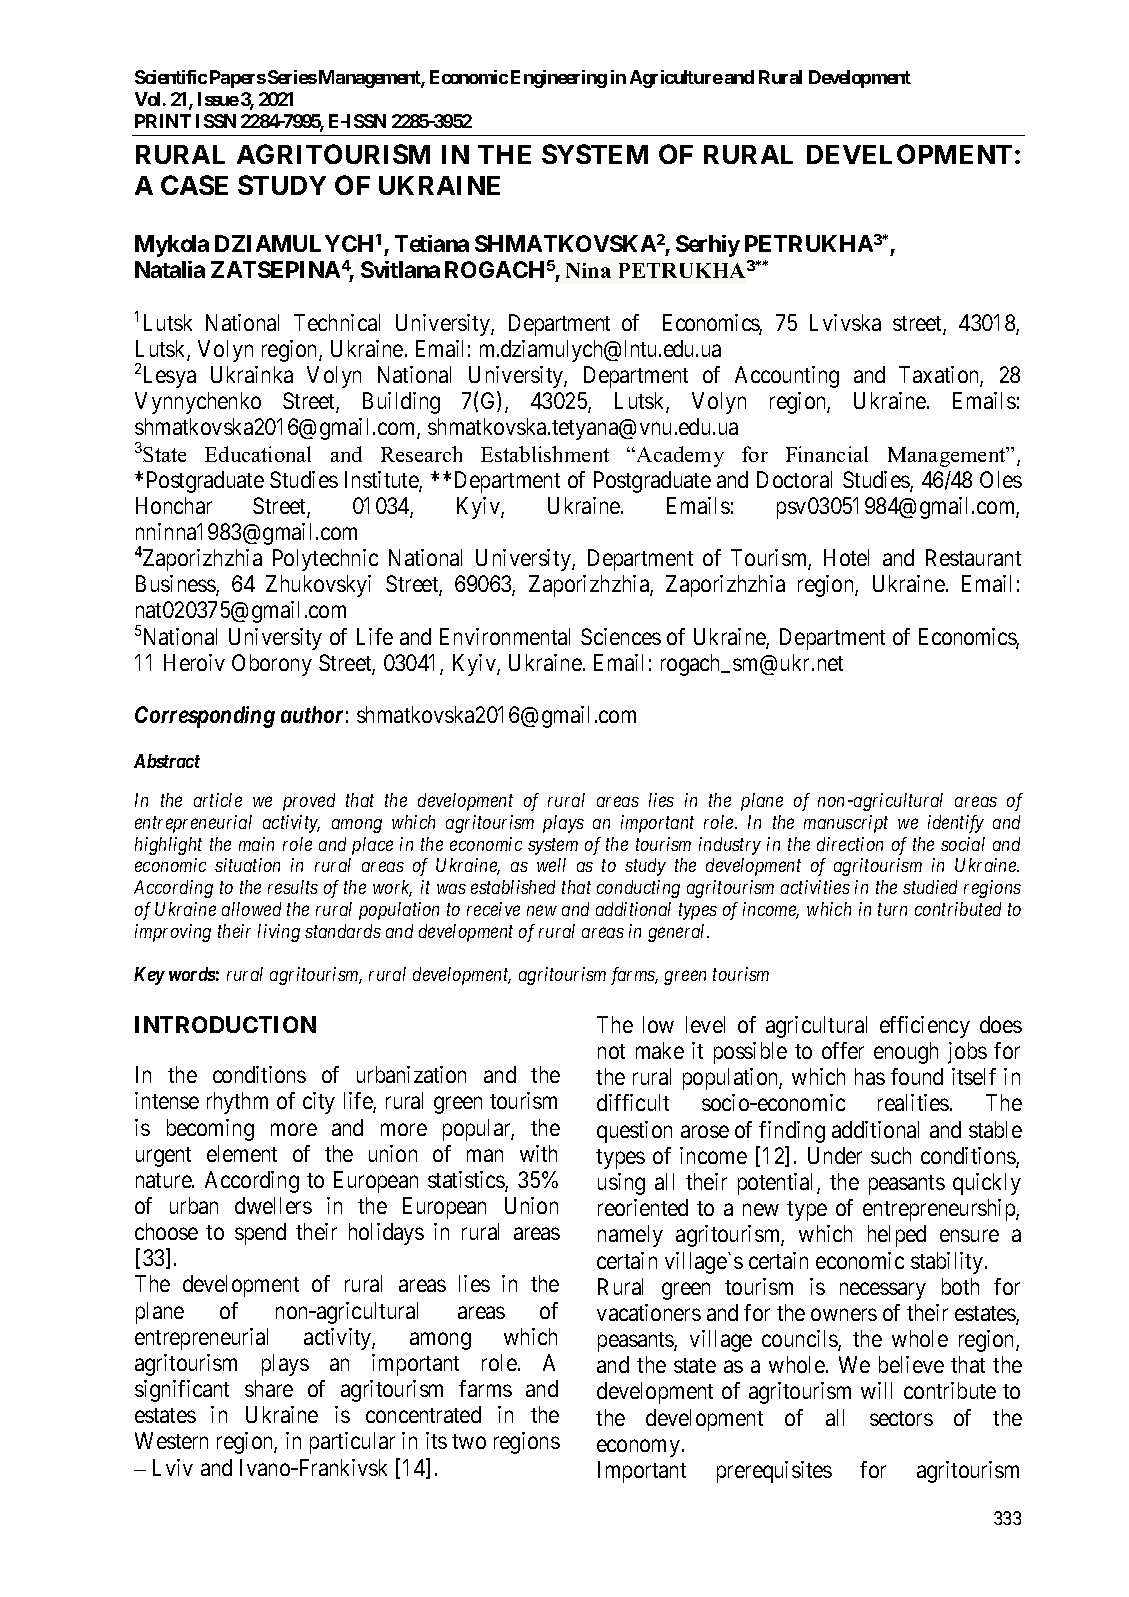  Describe the element at coordinates (901, 1418) in the page. I see `sectors` at that location.
